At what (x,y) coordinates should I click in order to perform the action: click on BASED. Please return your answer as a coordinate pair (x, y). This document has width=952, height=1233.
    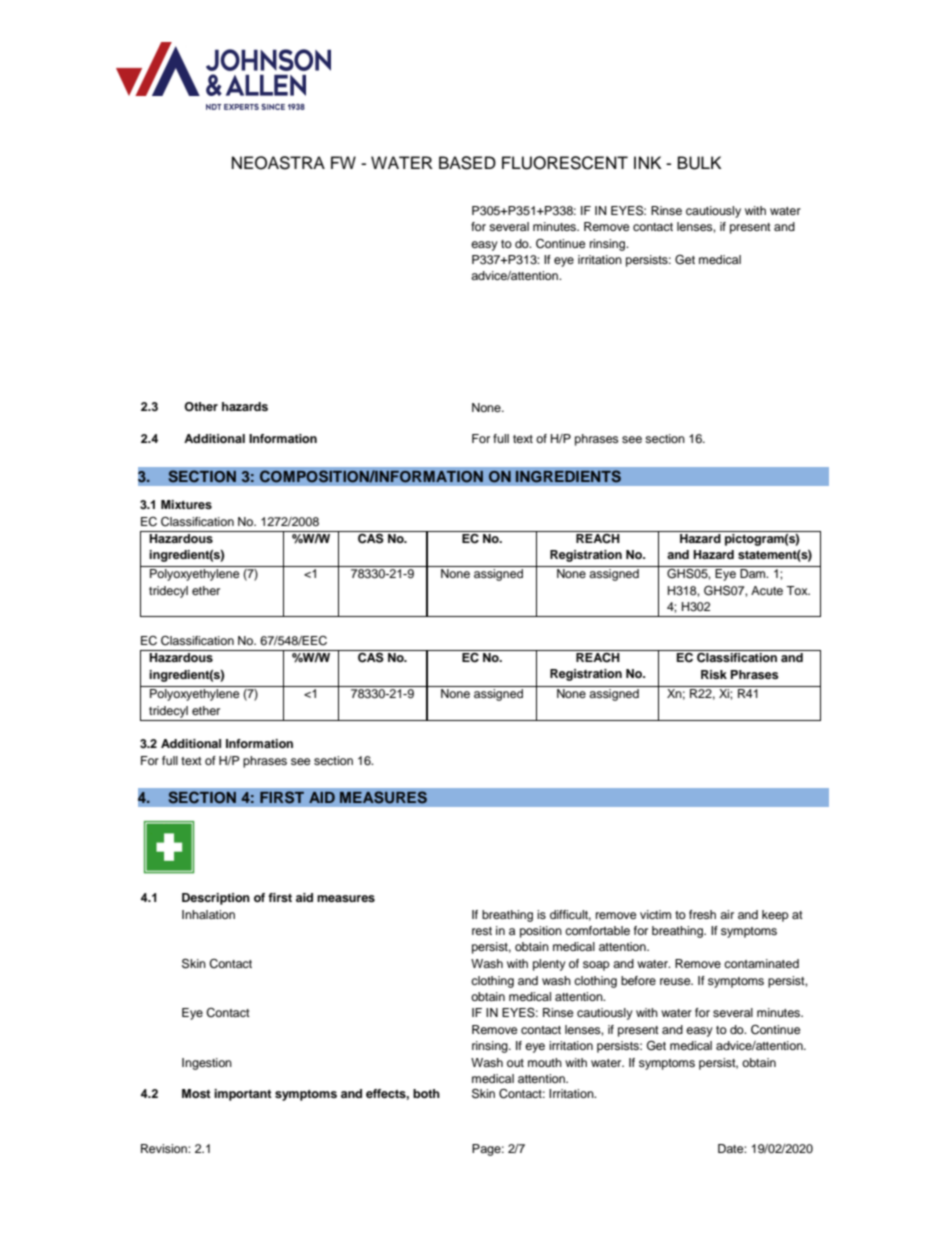
    Looking at the image, I should click on (467, 163).
